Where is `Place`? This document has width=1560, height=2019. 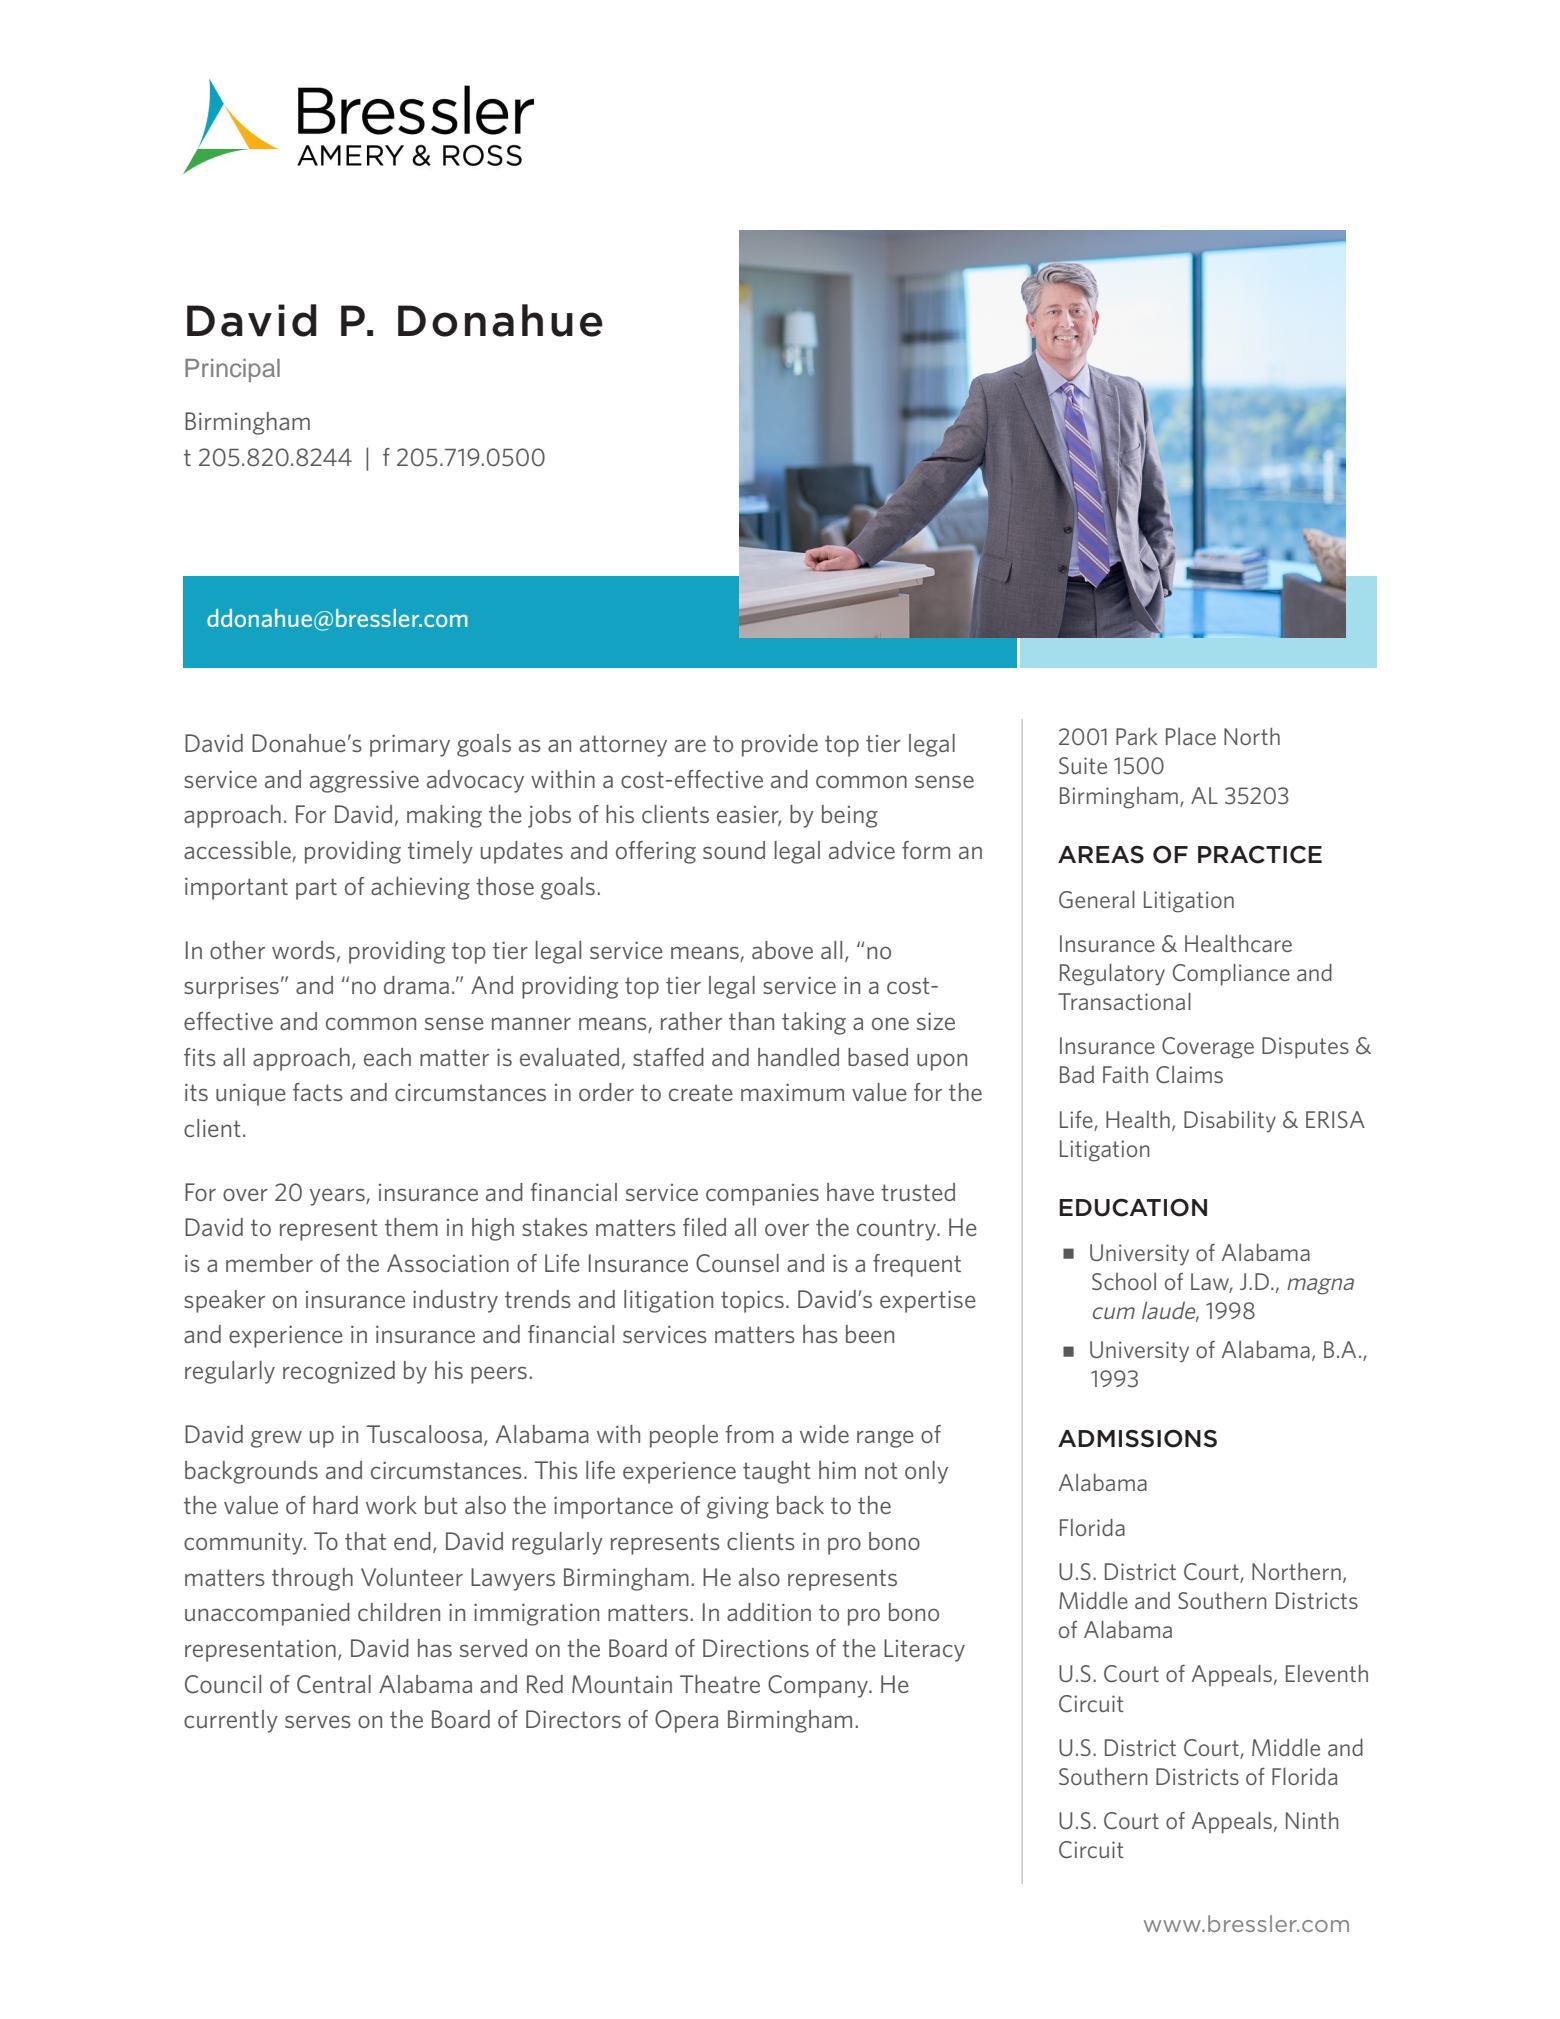 Place is located at coordinates (1191, 736).
